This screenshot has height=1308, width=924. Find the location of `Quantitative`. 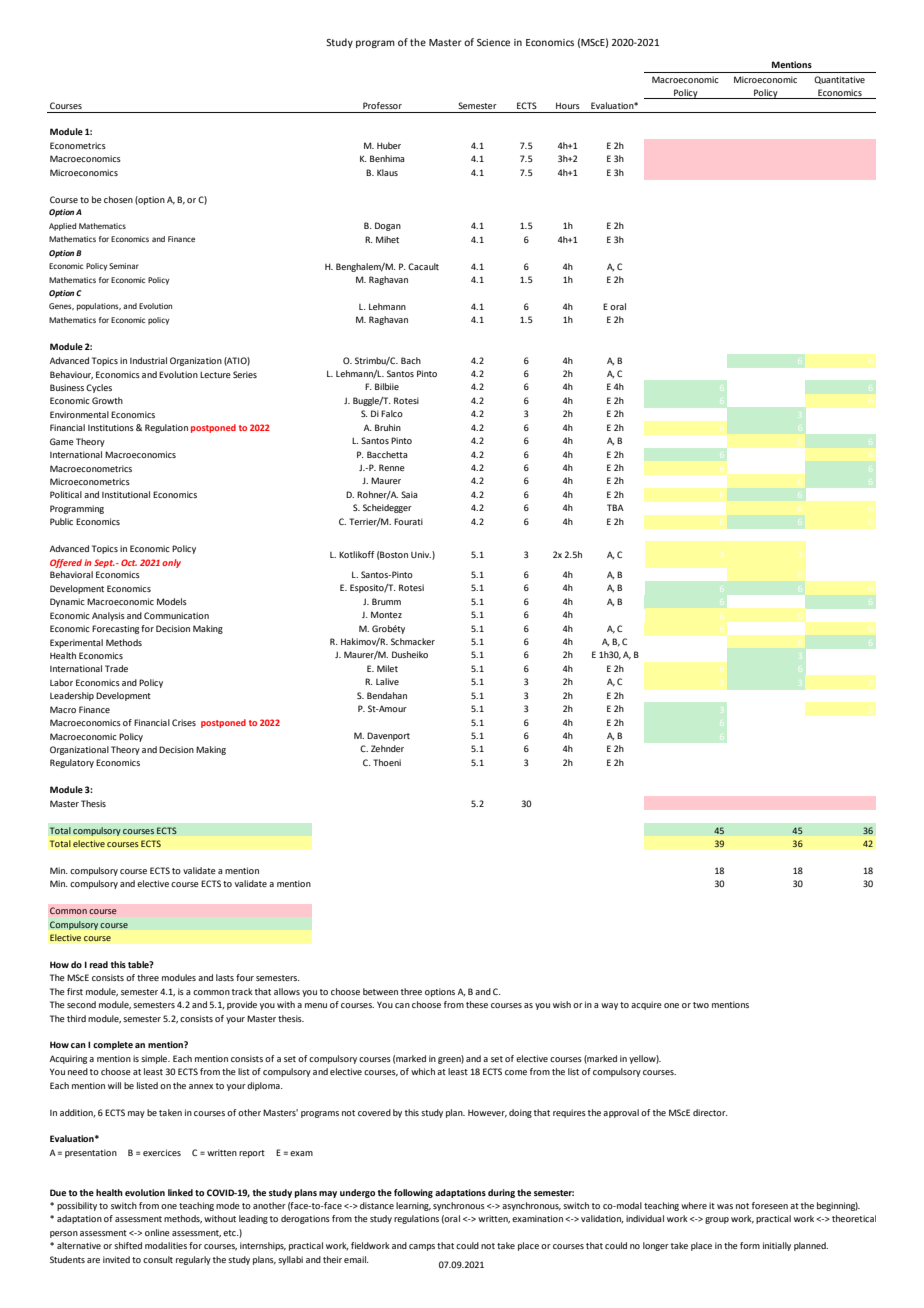

Quantitative is located at coordinates (839, 80).
